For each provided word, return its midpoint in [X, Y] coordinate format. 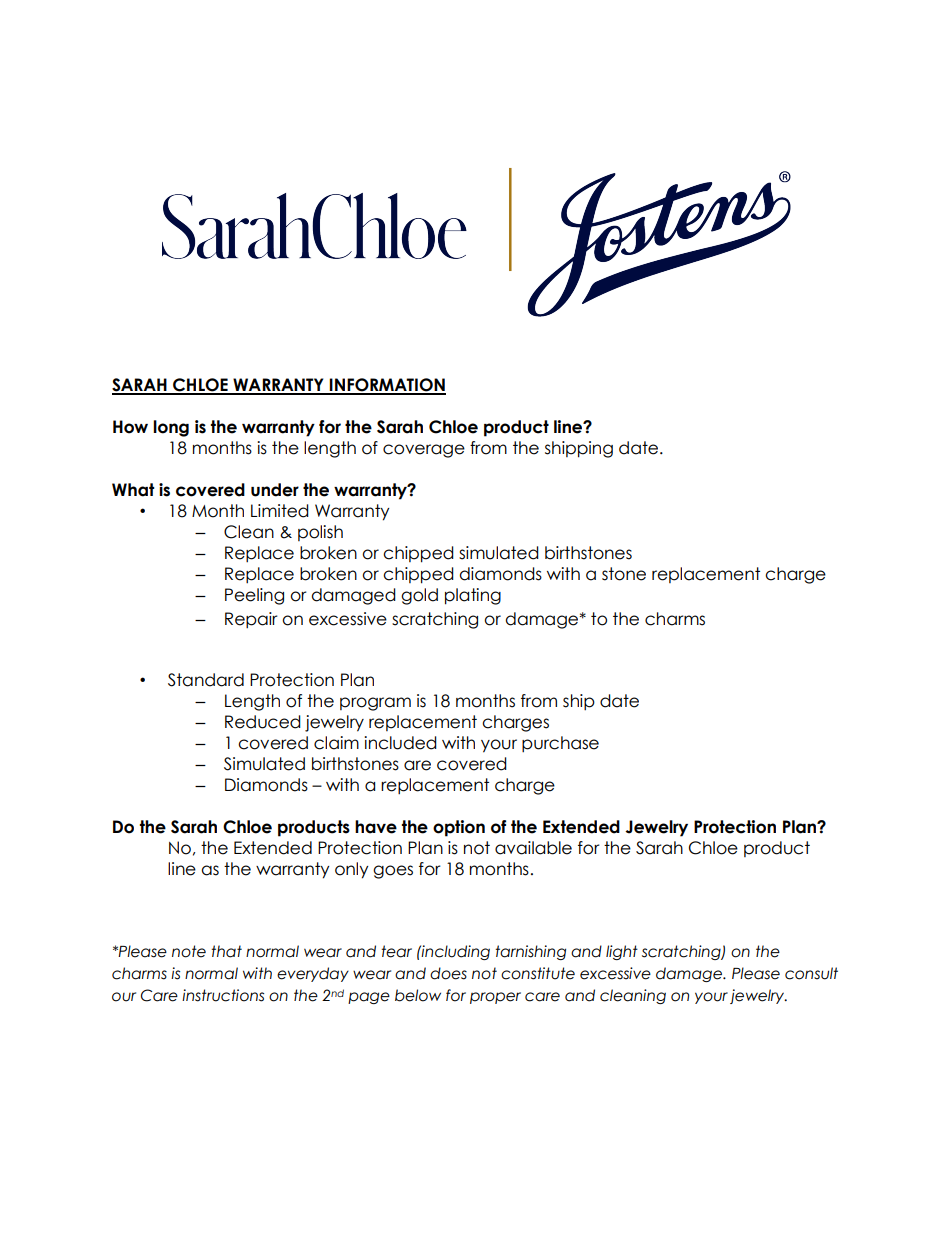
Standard [206, 680]
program [375, 704]
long [171, 428]
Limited [280, 511]
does [448, 973]
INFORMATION [387, 386]
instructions [223, 995]
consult [811, 973]
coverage [424, 451]
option [459, 828]
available [533, 848]
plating [473, 596]
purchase [560, 744]
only [352, 870]
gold [419, 596]
